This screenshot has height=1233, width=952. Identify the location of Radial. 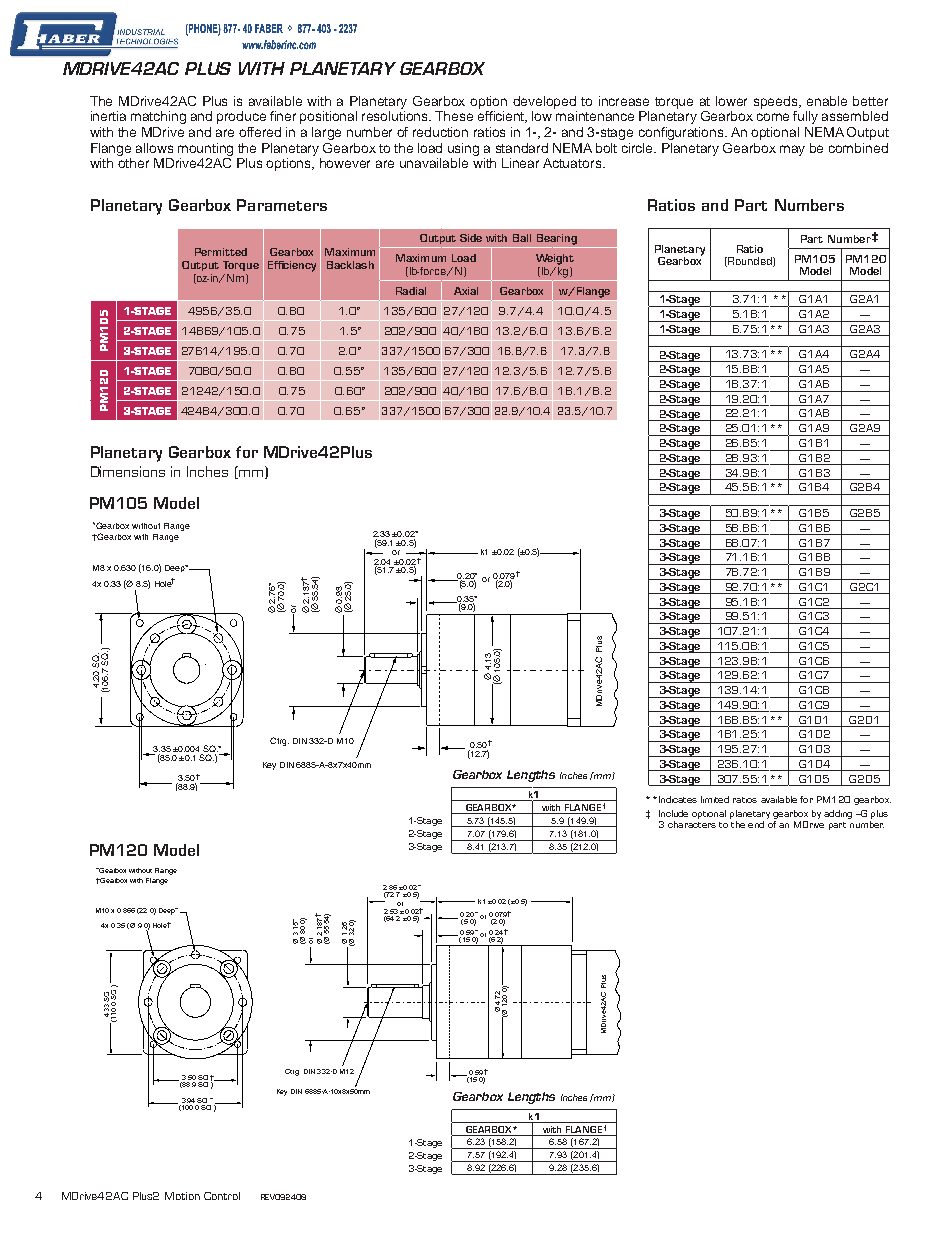
(411, 291).
